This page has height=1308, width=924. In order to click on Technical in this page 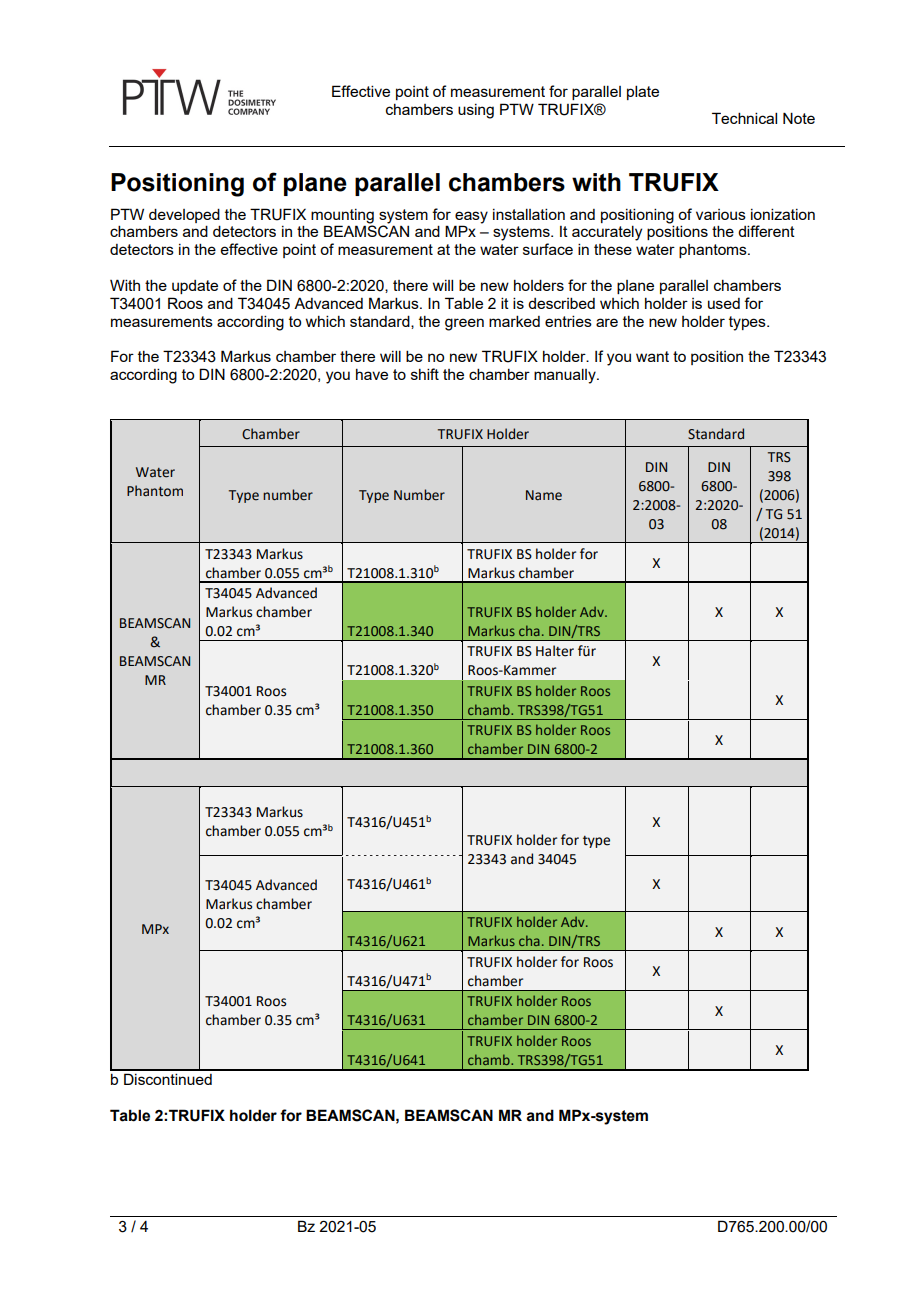, I will do `click(744, 118)`.
